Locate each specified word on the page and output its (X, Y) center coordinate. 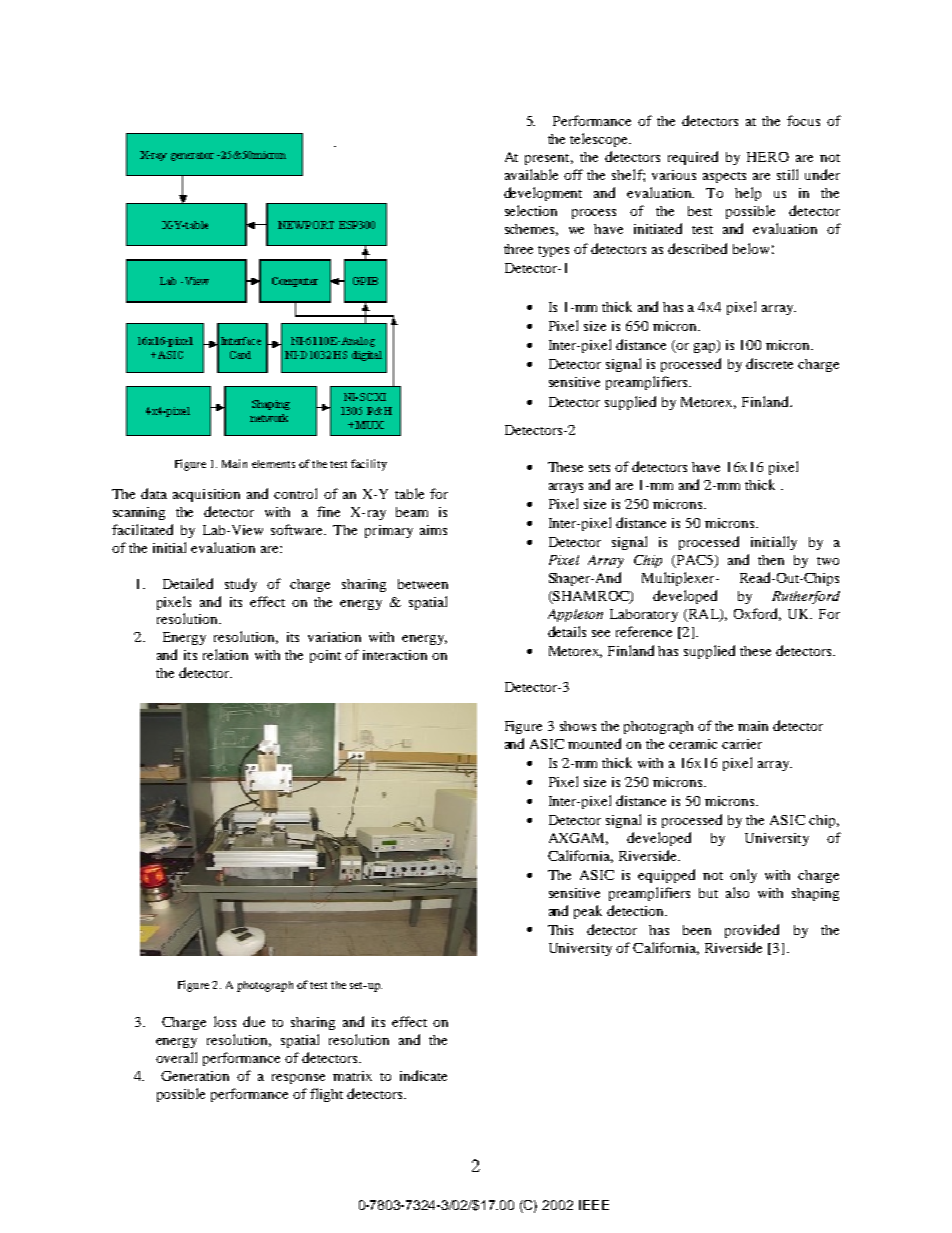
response (298, 1079)
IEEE (594, 1205)
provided (752, 931)
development (543, 194)
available (531, 174)
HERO (768, 157)
